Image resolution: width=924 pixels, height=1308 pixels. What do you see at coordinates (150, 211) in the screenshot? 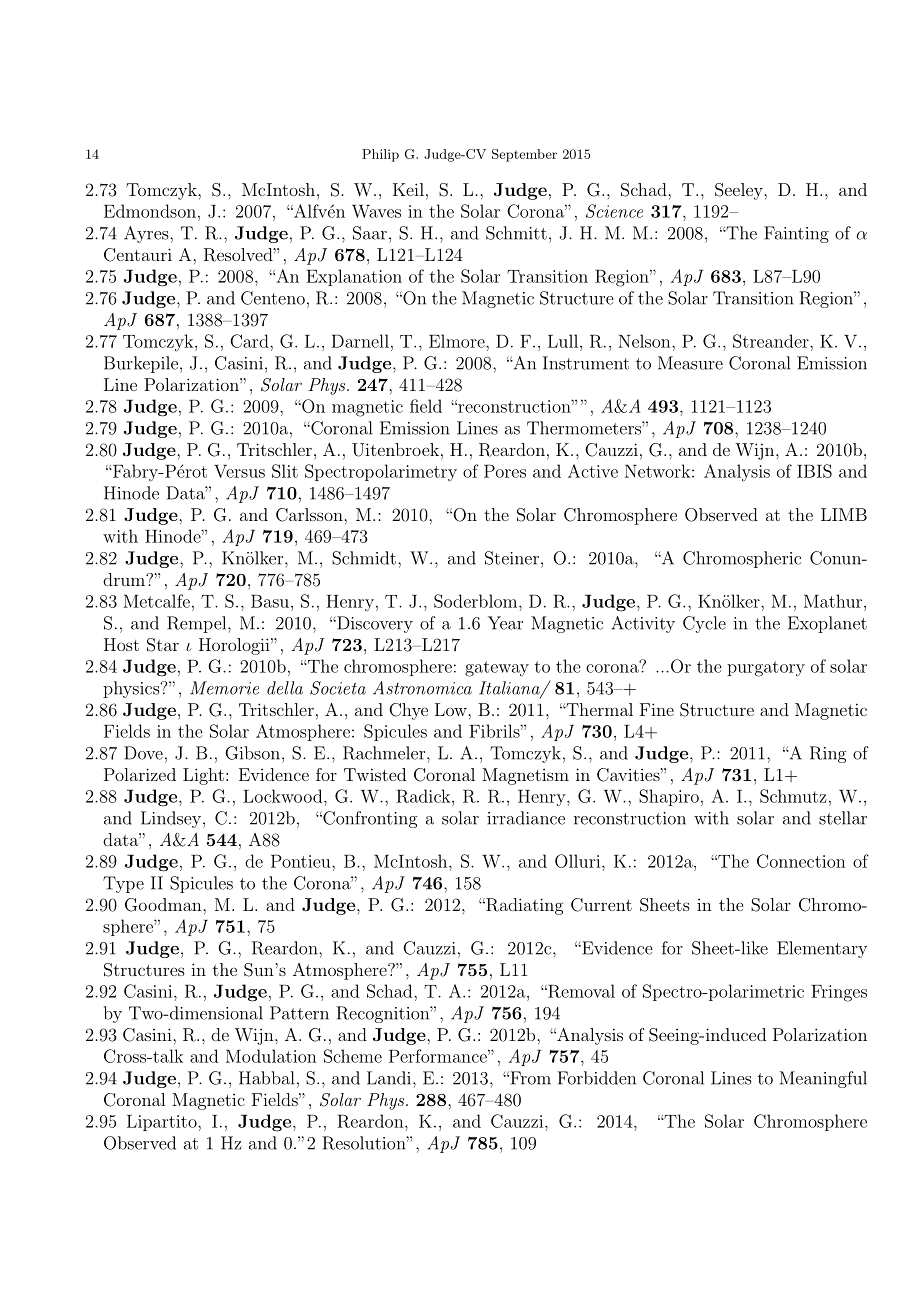
I see `Edmondson` at bounding box center [150, 211].
